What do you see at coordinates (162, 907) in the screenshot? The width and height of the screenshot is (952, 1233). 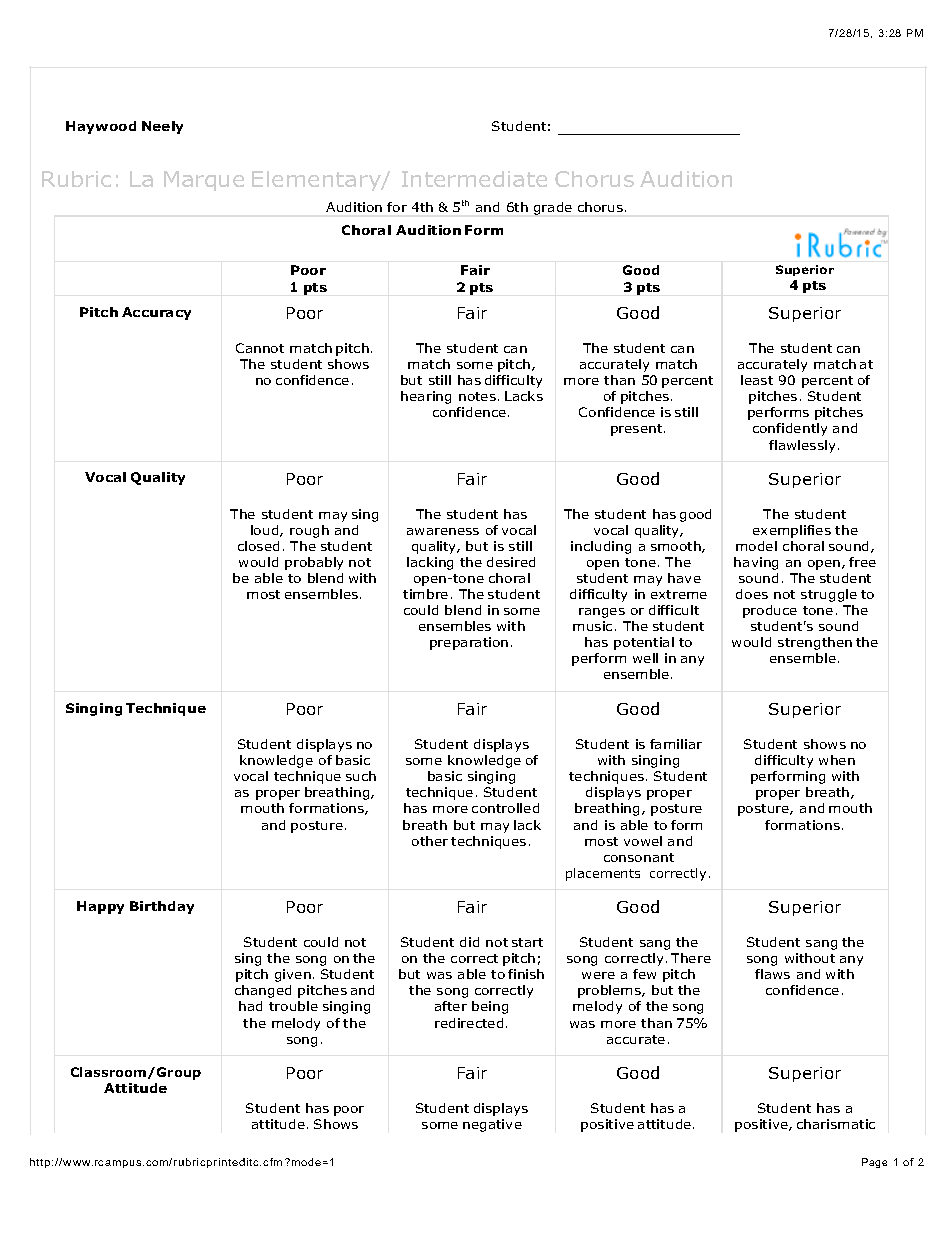 I see `Birthday` at bounding box center [162, 907].
